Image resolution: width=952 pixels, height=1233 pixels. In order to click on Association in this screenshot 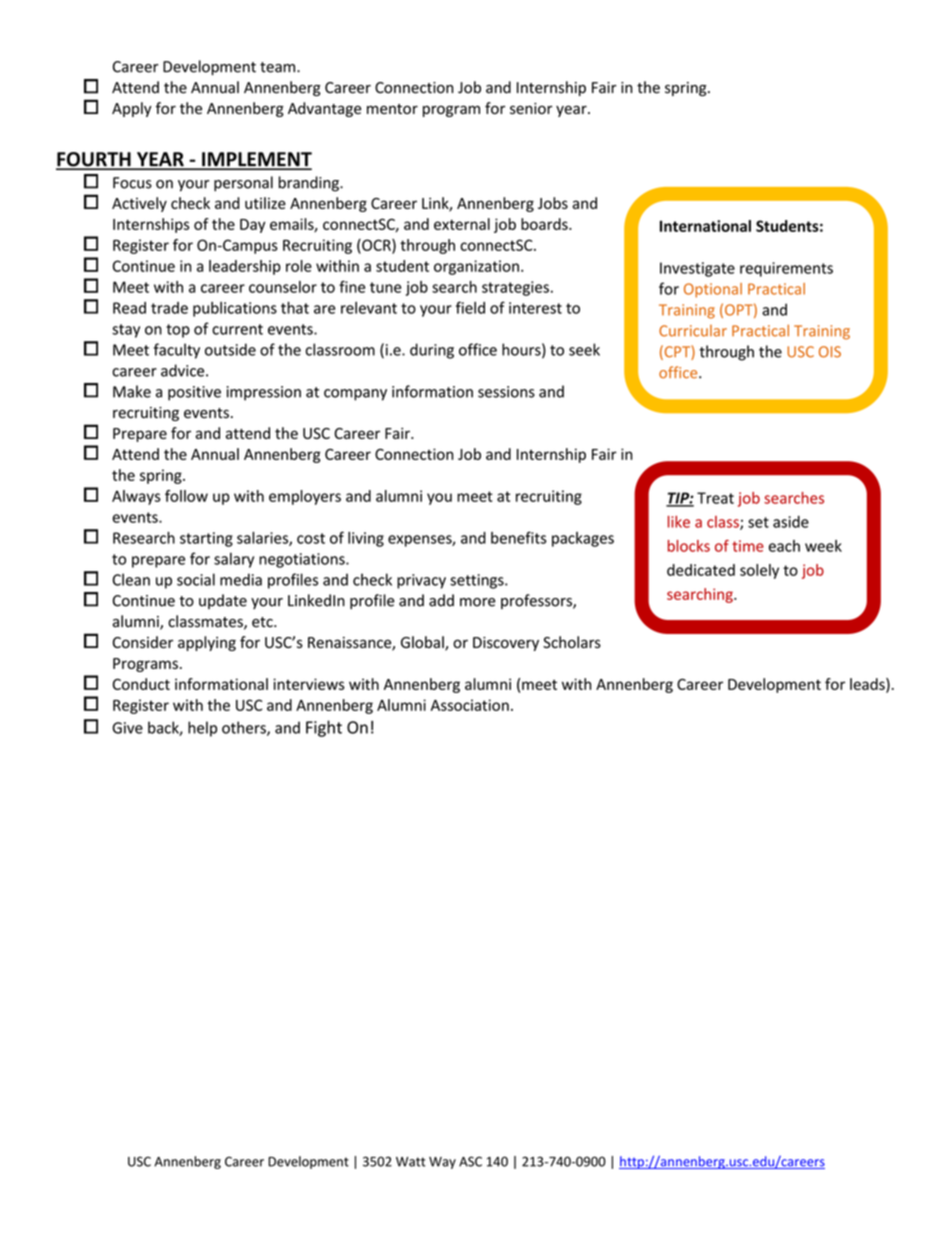, I will do `click(470, 705)`.
